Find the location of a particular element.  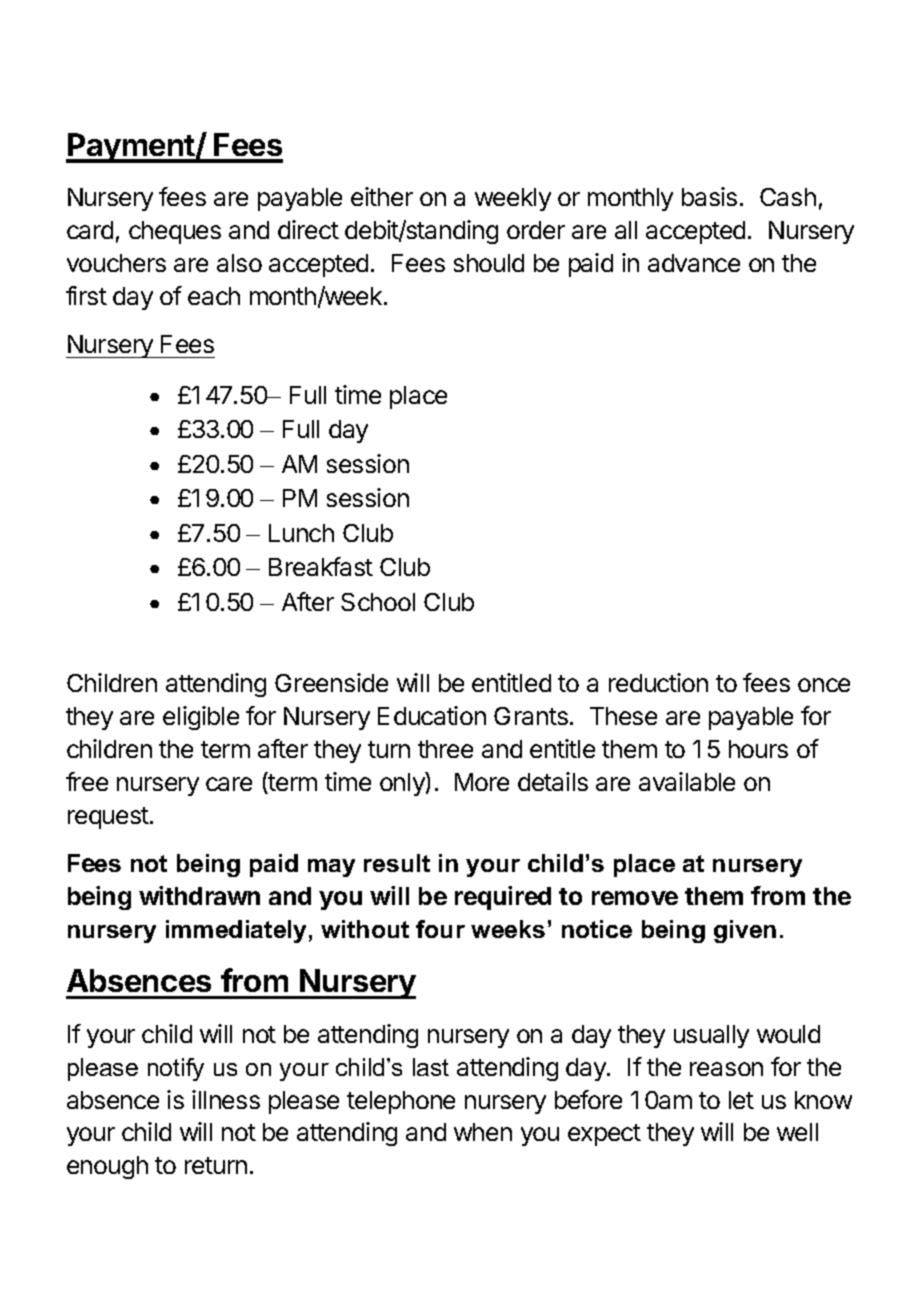

illness is located at coordinates (226, 1099).
